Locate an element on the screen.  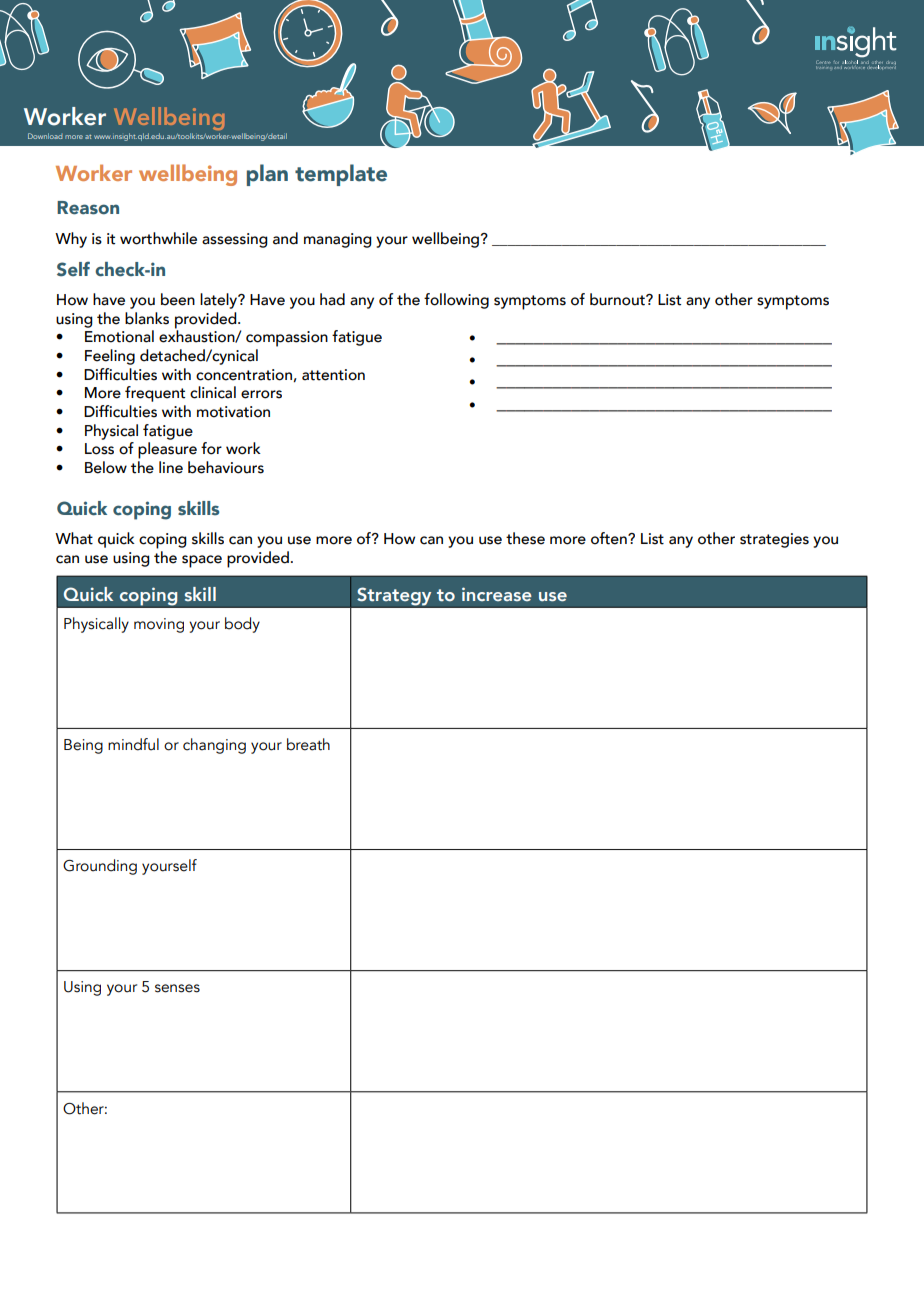
often is located at coordinates (610, 538).
